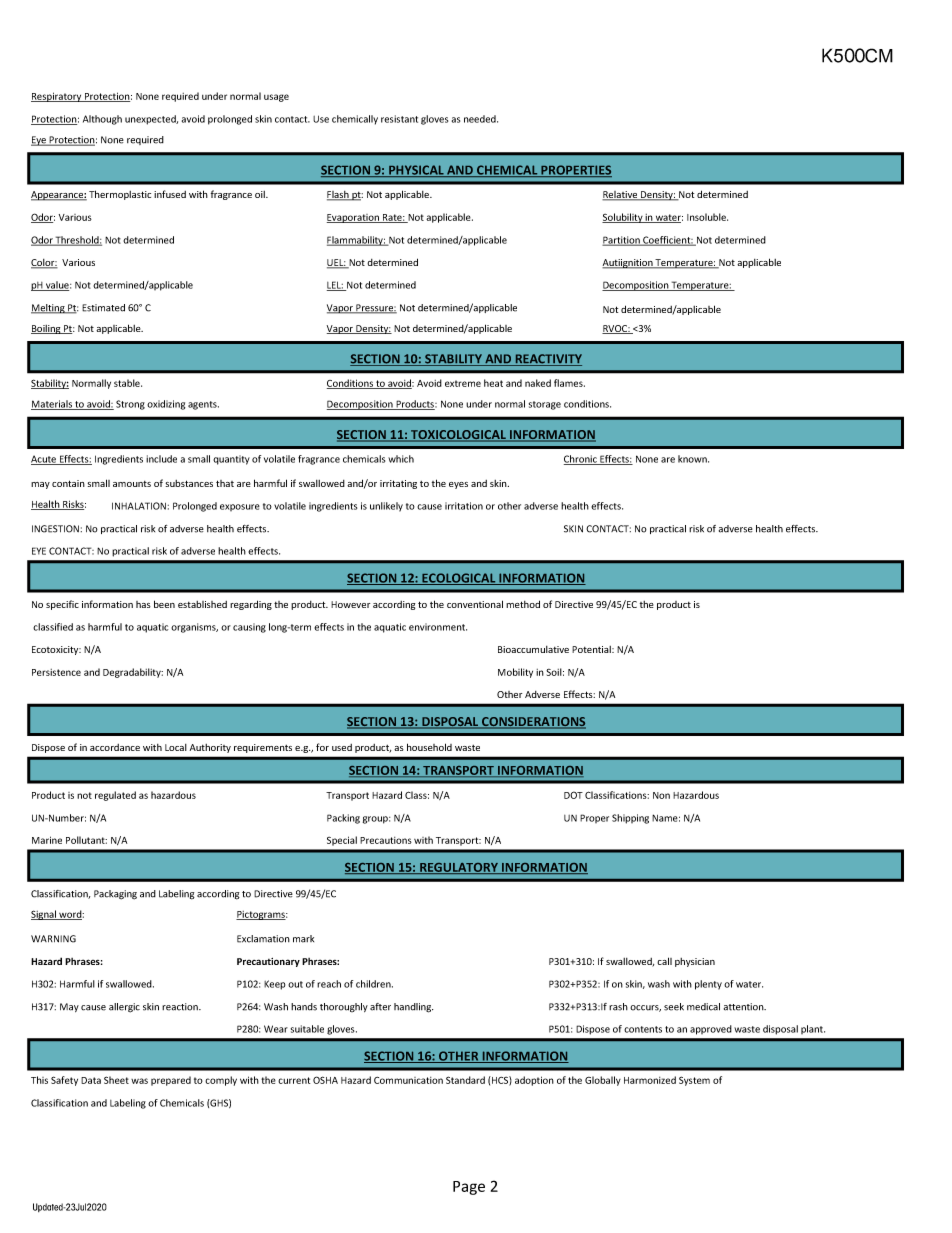  I want to click on has, so click(143, 604).
